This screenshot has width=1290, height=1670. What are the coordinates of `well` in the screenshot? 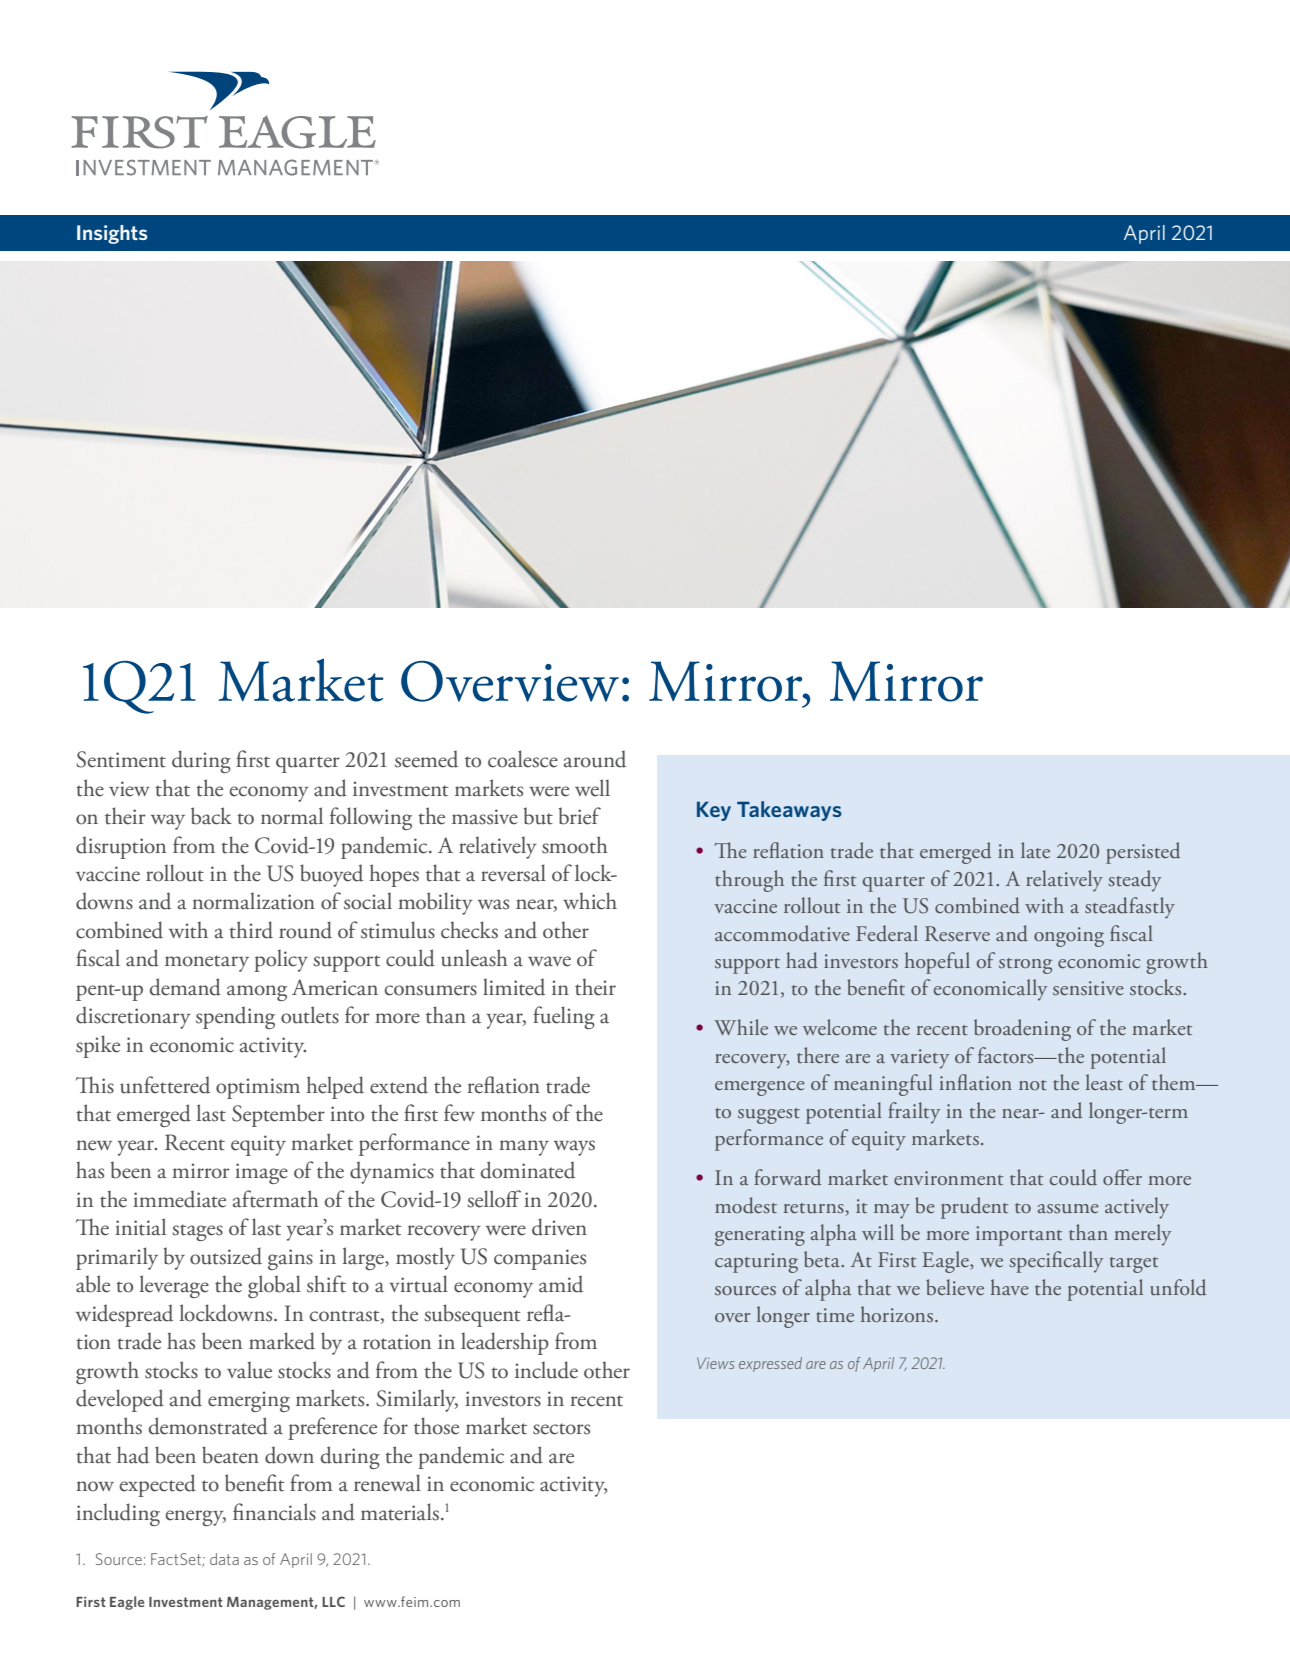 It's located at (592, 788).
